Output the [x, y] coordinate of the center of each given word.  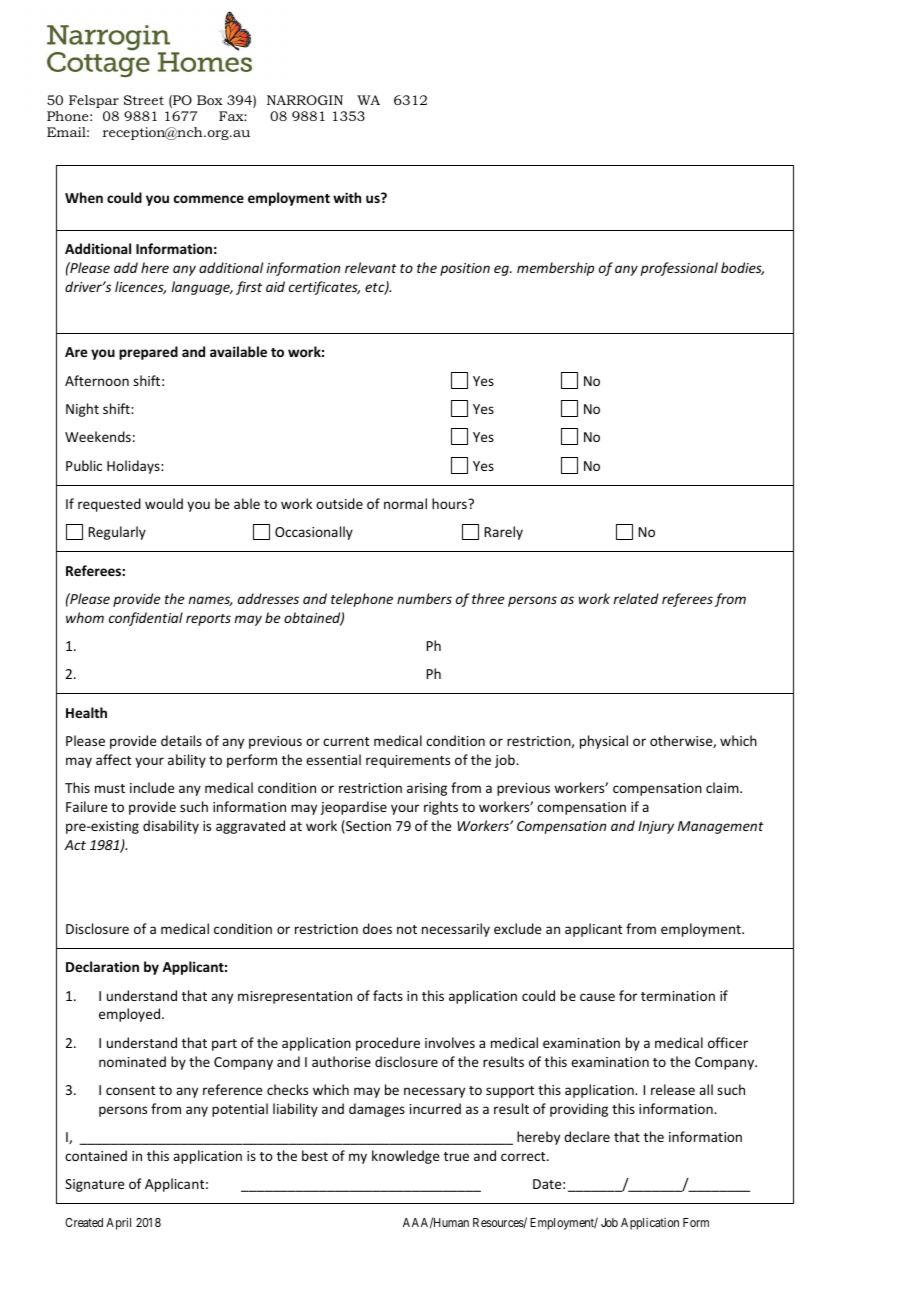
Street [144, 100]
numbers [424, 598]
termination [678, 996]
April [118, 1223]
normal [405, 503]
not [407, 929]
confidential [146, 619]
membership [555, 269]
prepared [148, 353]
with [347, 197]
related [636, 598]
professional [679, 269]
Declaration [102, 966]
